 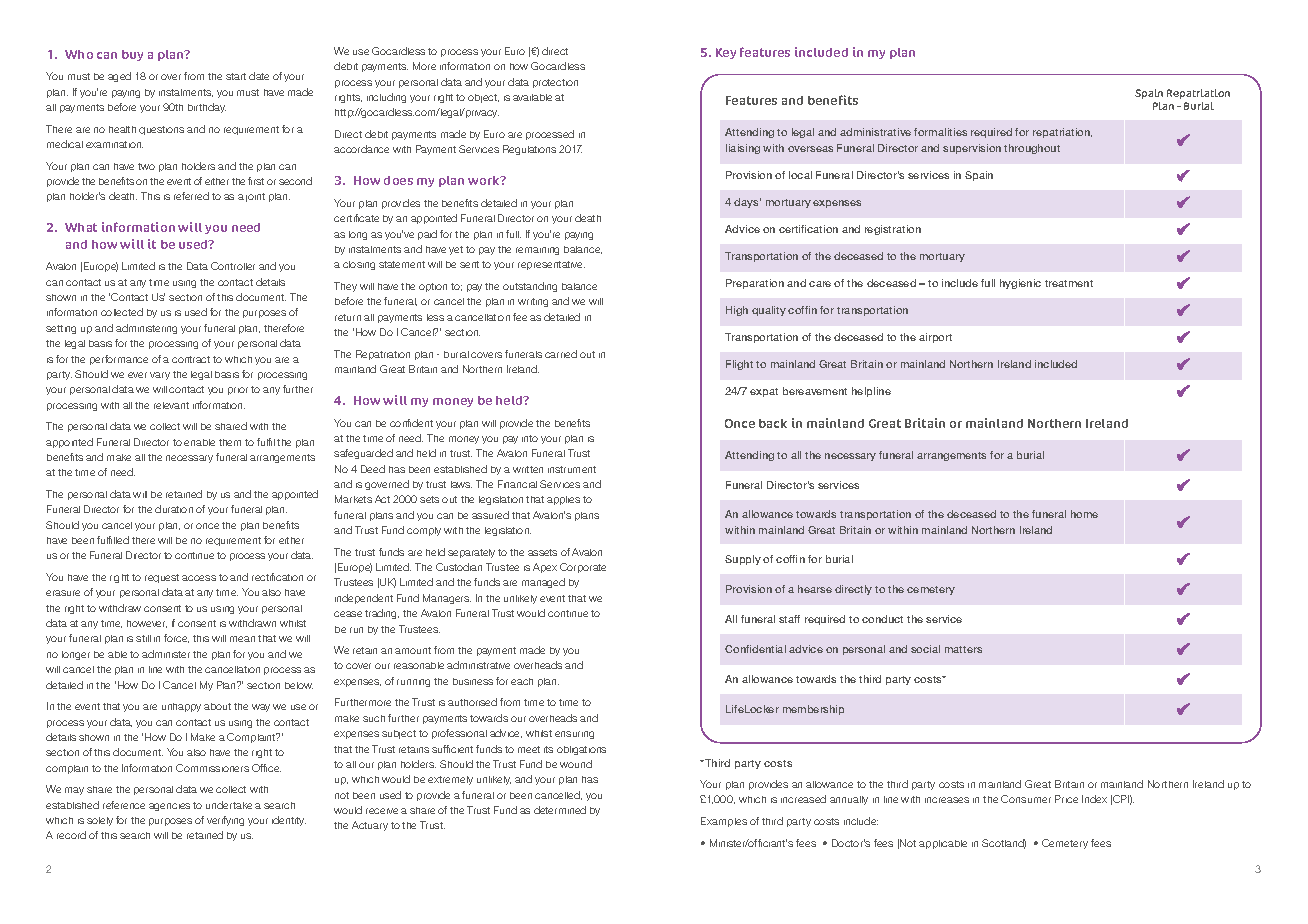 I want to click on Managers, so click(x=447, y=599).
